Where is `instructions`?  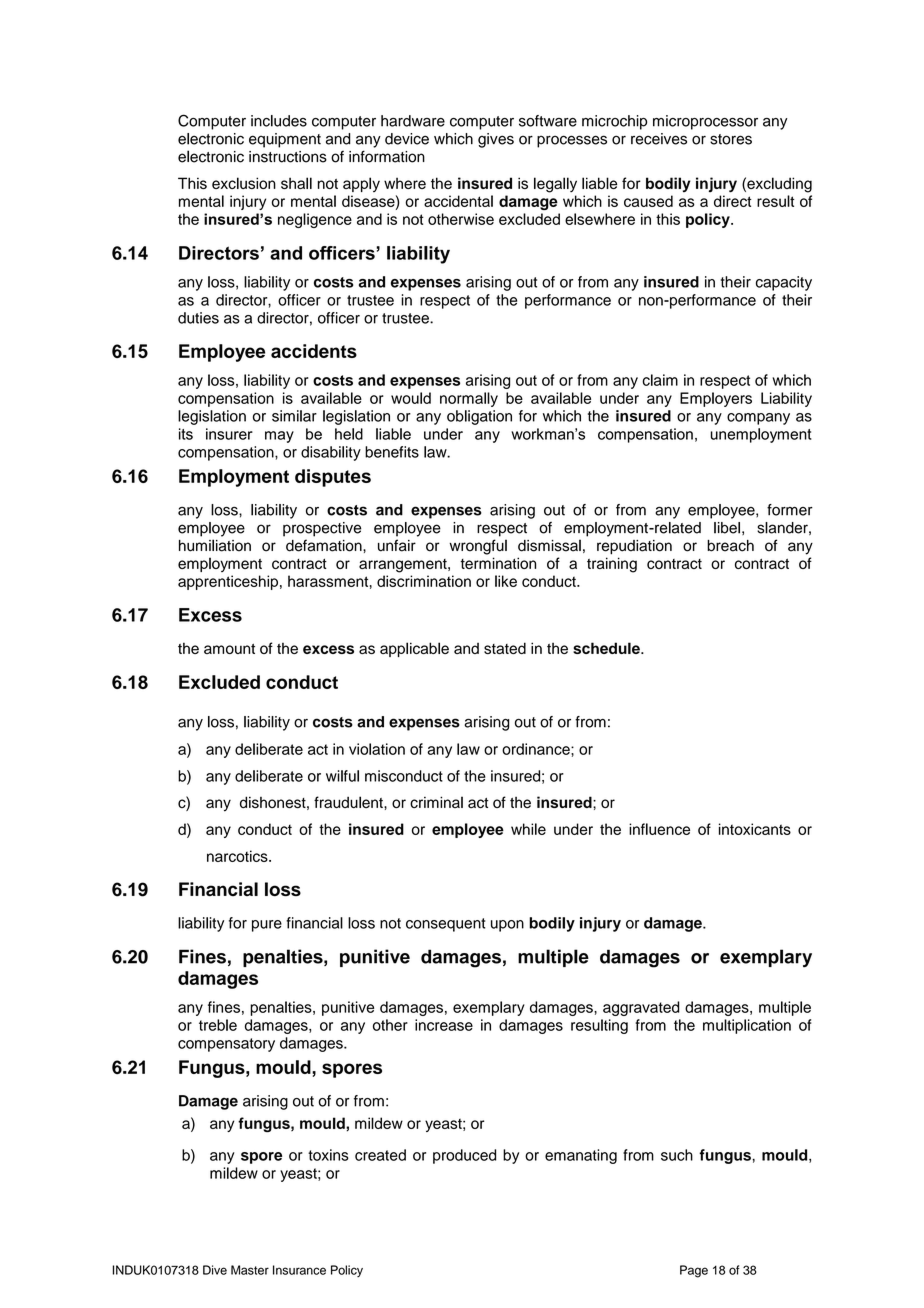 instructions is located at coordinates (288, 157).
